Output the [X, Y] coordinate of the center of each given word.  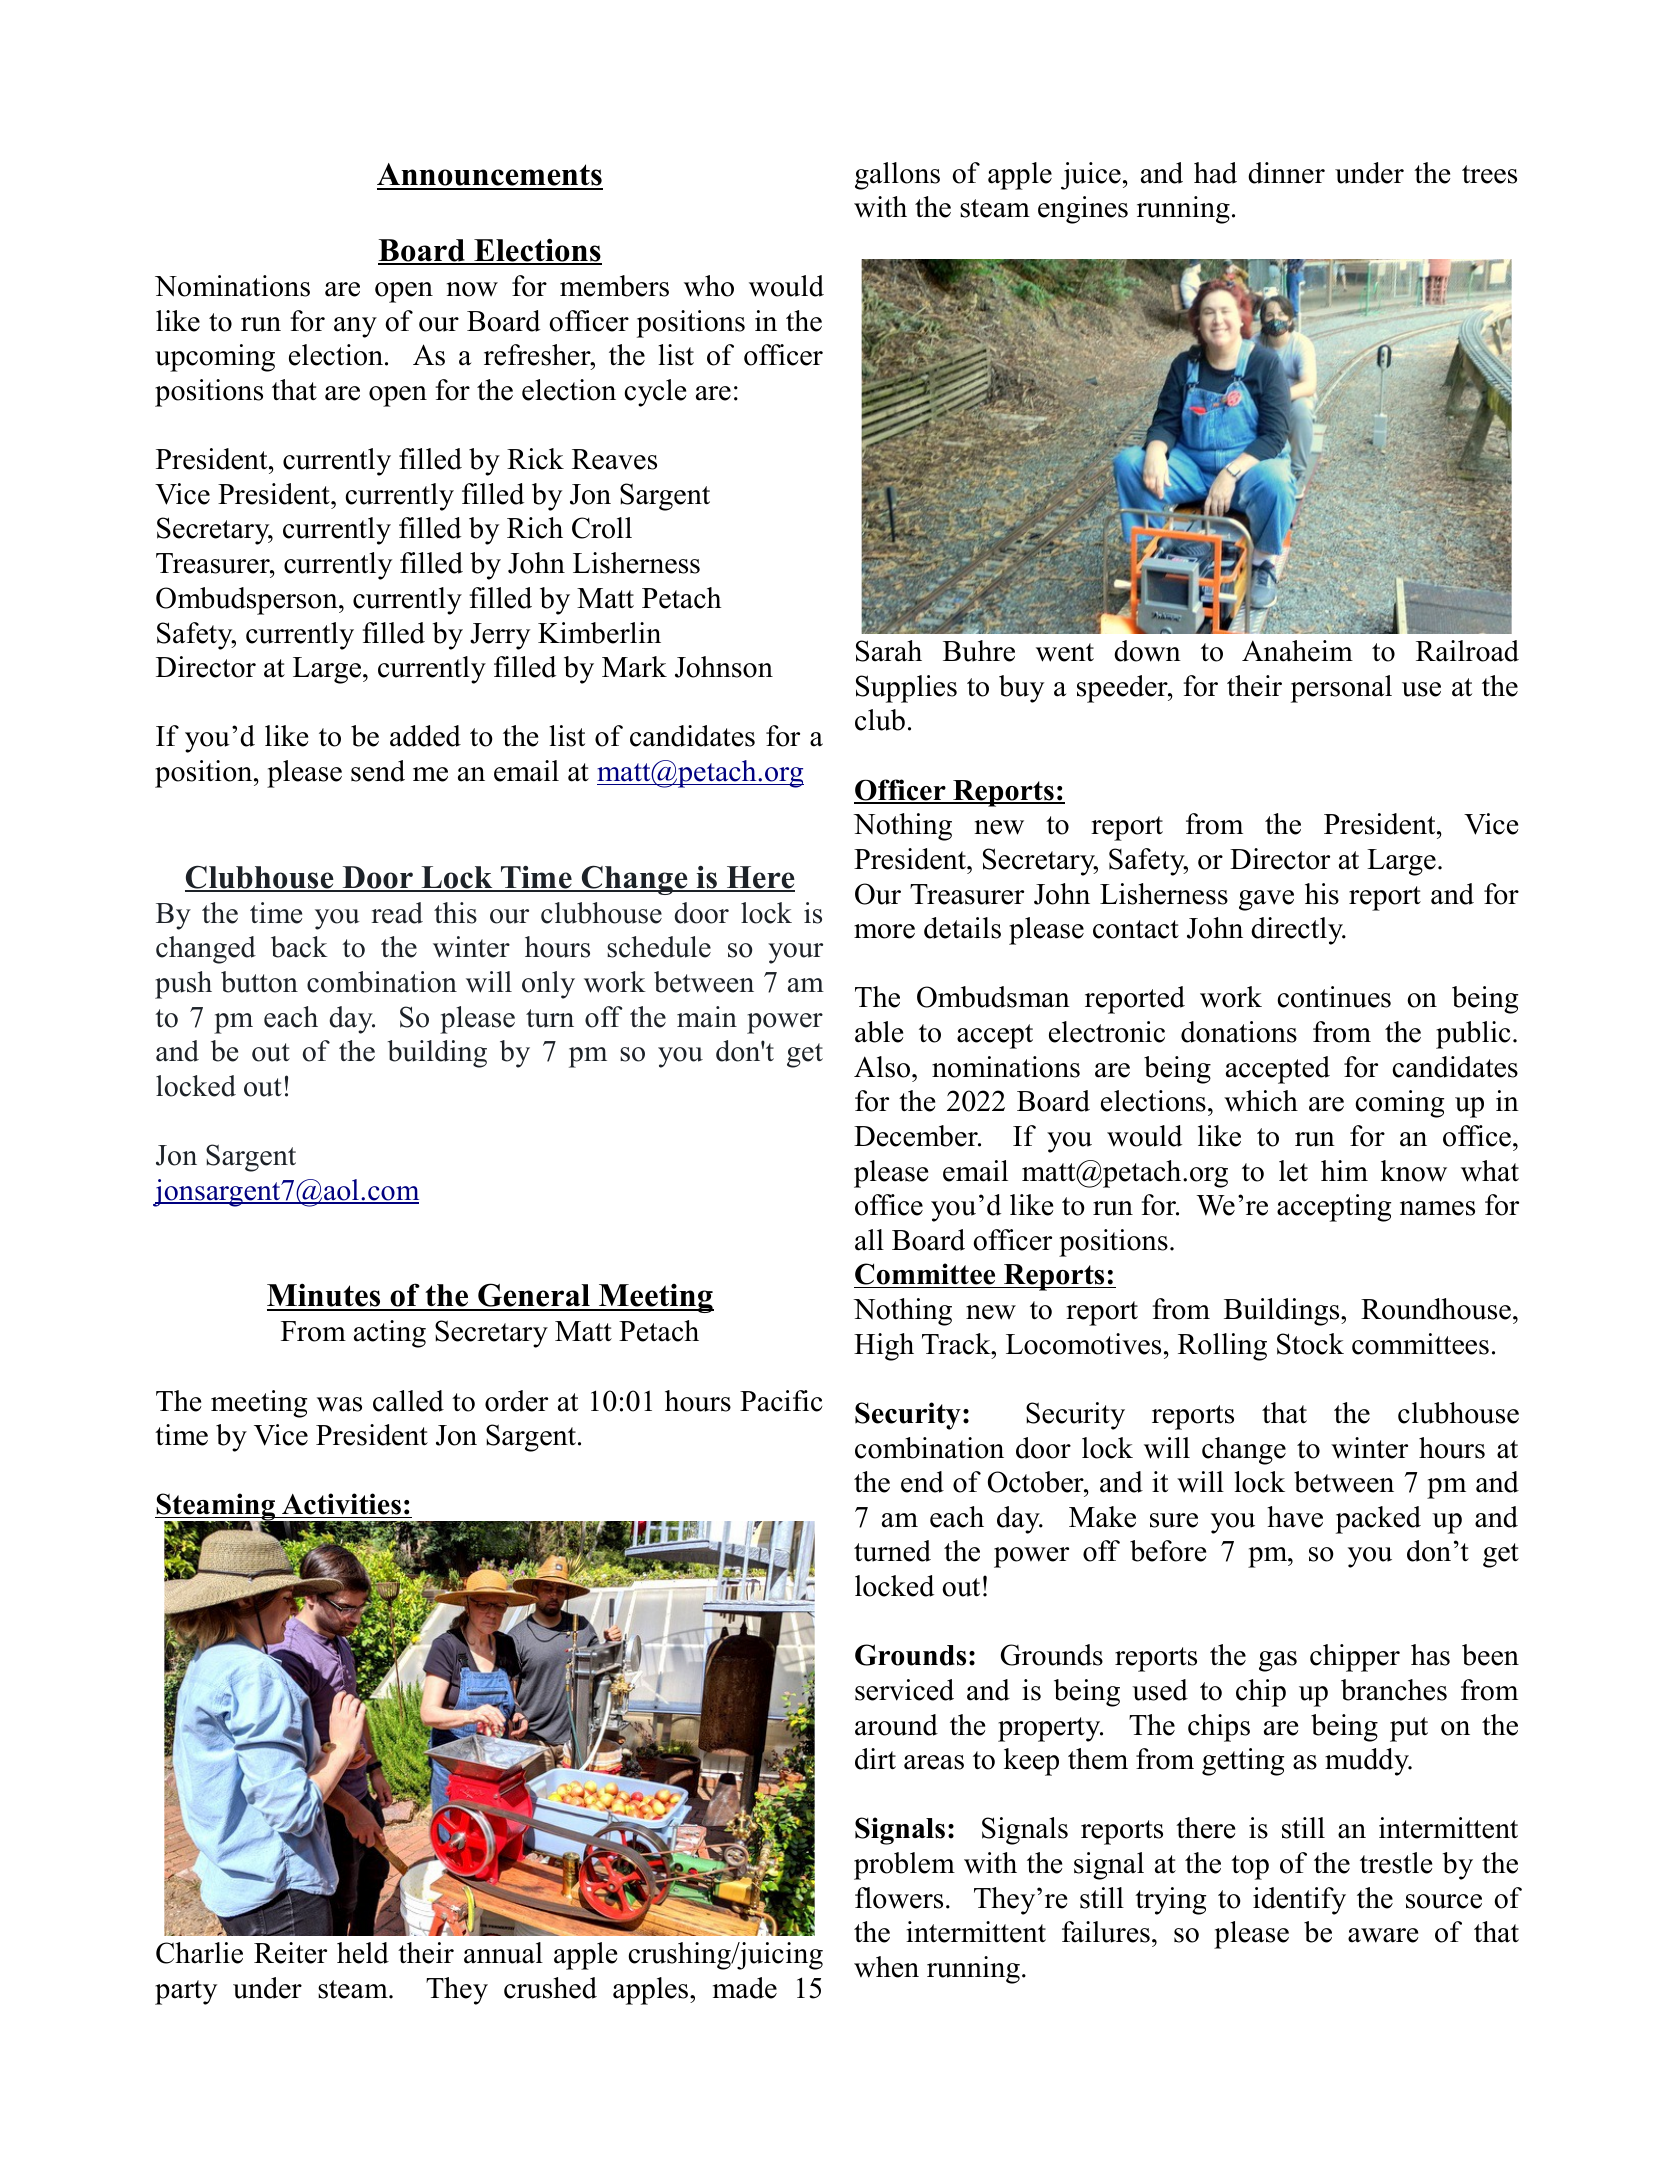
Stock [1310, 1344]
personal [1341, 689]
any [355, 327]
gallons [897, 176]
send [378, 771]
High [884, 1347]
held [363, 1953]
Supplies [906, 689]
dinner [1286, 173]
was [339, 1404]
